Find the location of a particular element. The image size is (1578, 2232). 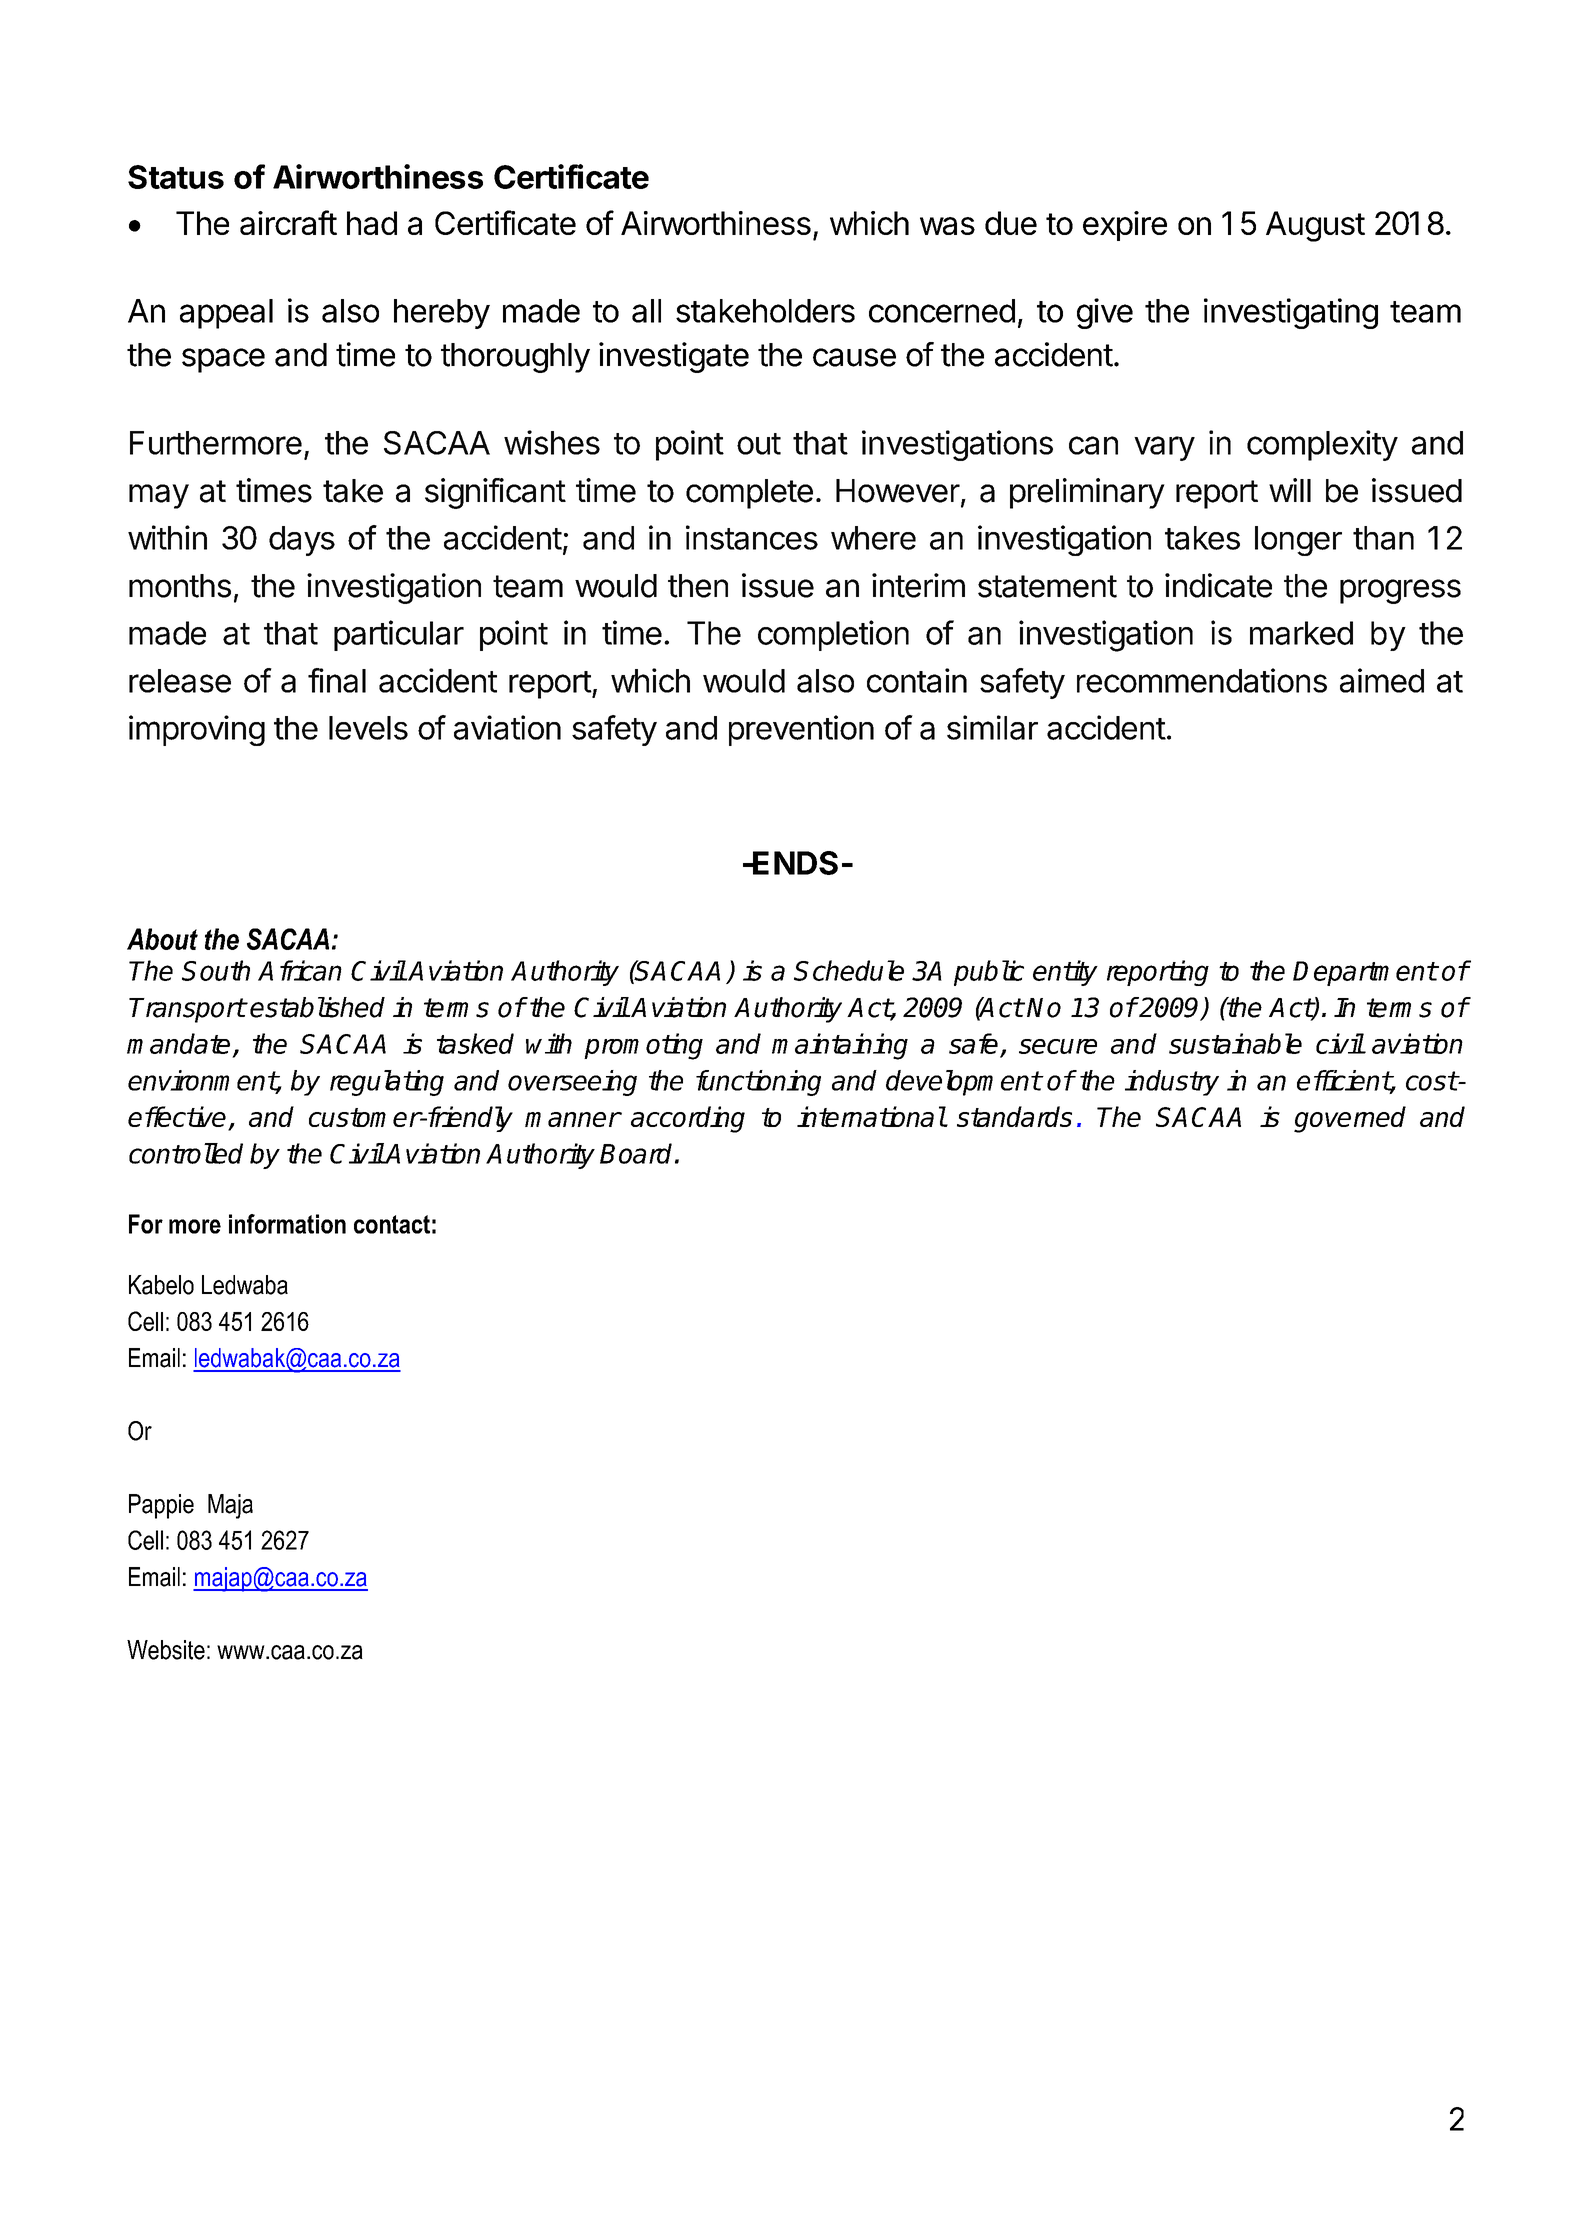

aircraft is located at coordinates (288, 222).
